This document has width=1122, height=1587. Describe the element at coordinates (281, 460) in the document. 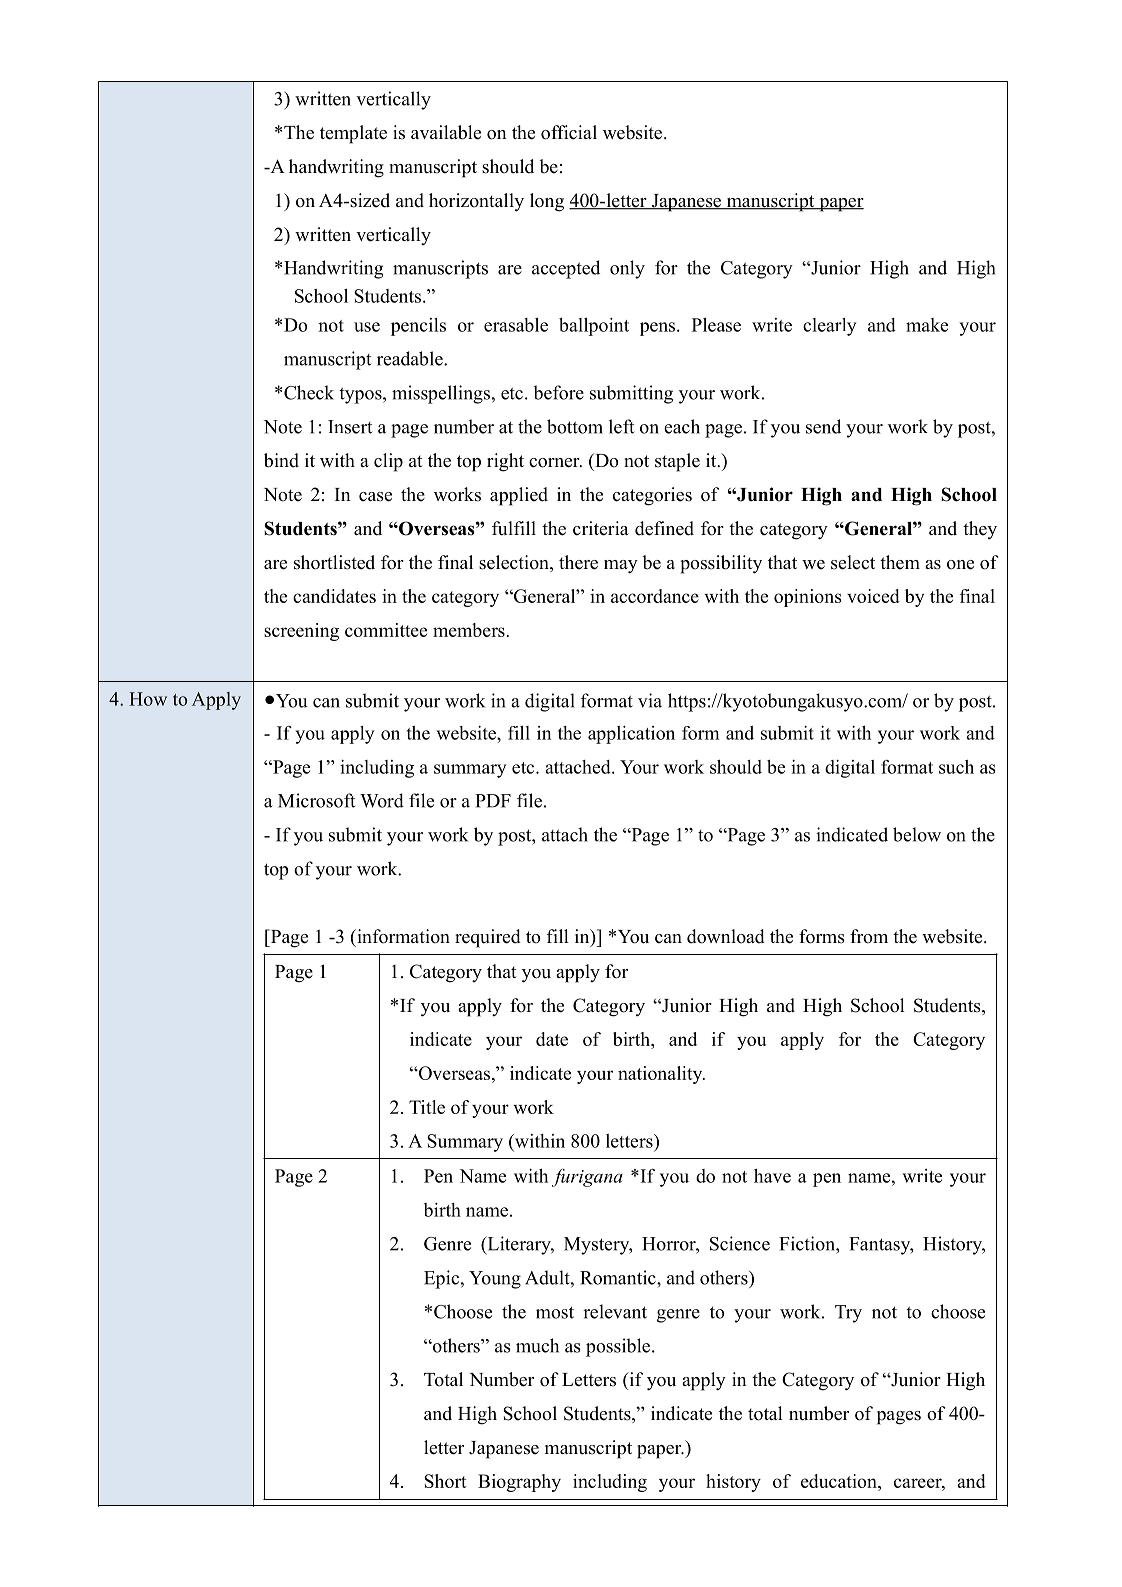

I see `bind` at that location.
